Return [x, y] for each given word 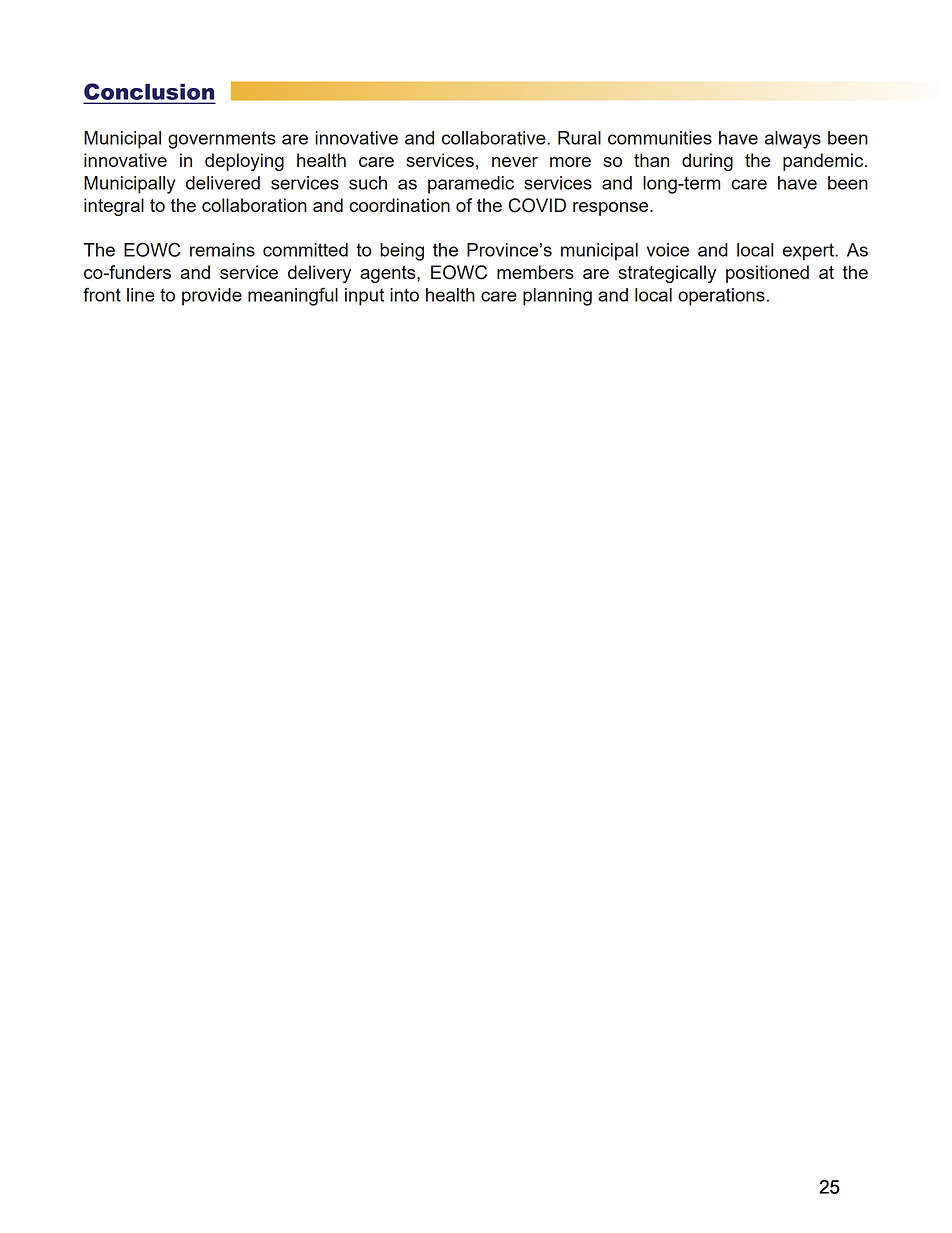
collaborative [495, 138]
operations [721, 297]
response [612, 209]
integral [114, 207]
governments [222, 140]
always [793, 140]
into [404, 295]
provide [212, 297]
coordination [399, 205]
